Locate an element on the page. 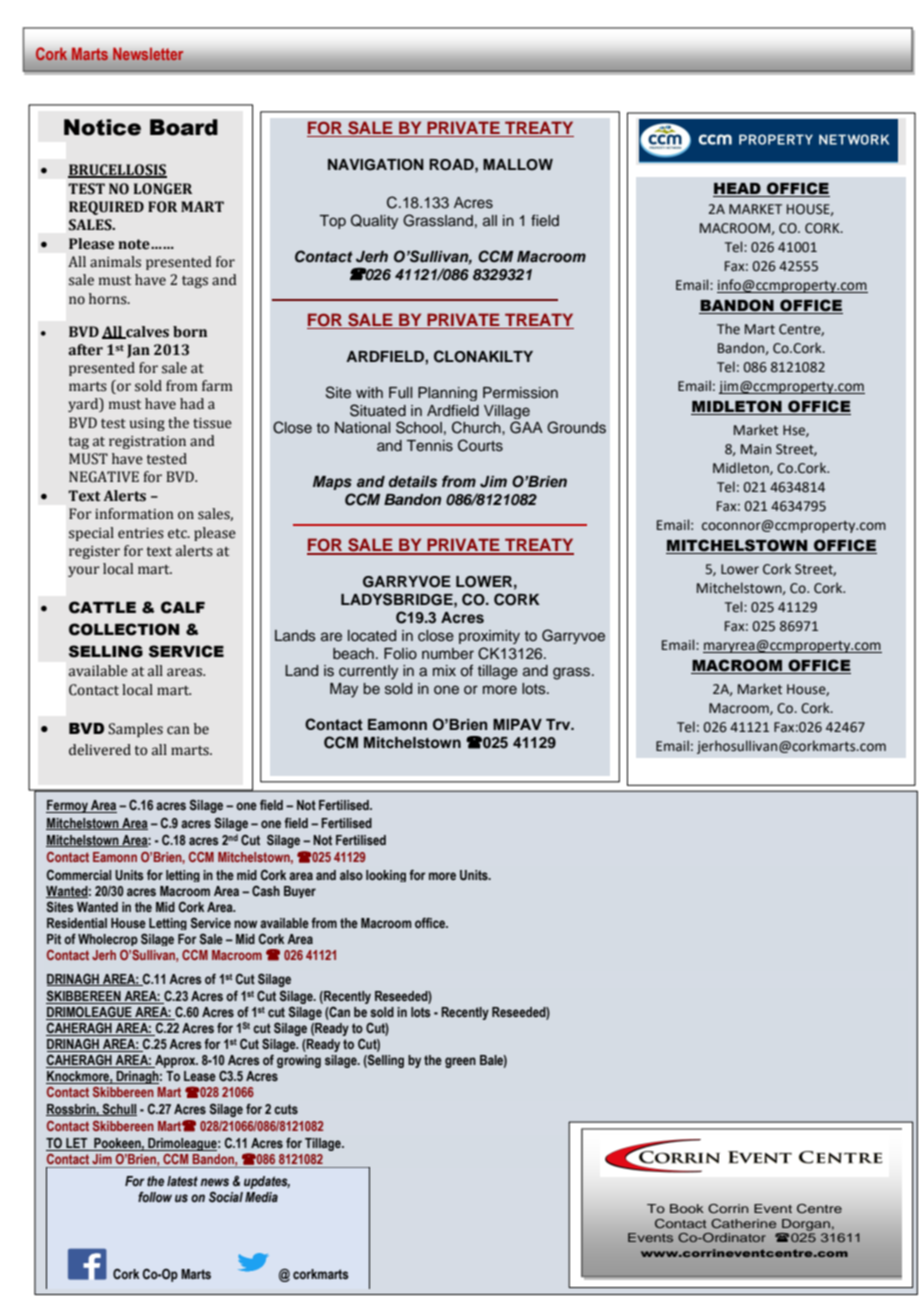 This page has height=1308, width=924. HEAD is located at coordinates (738, 190).
